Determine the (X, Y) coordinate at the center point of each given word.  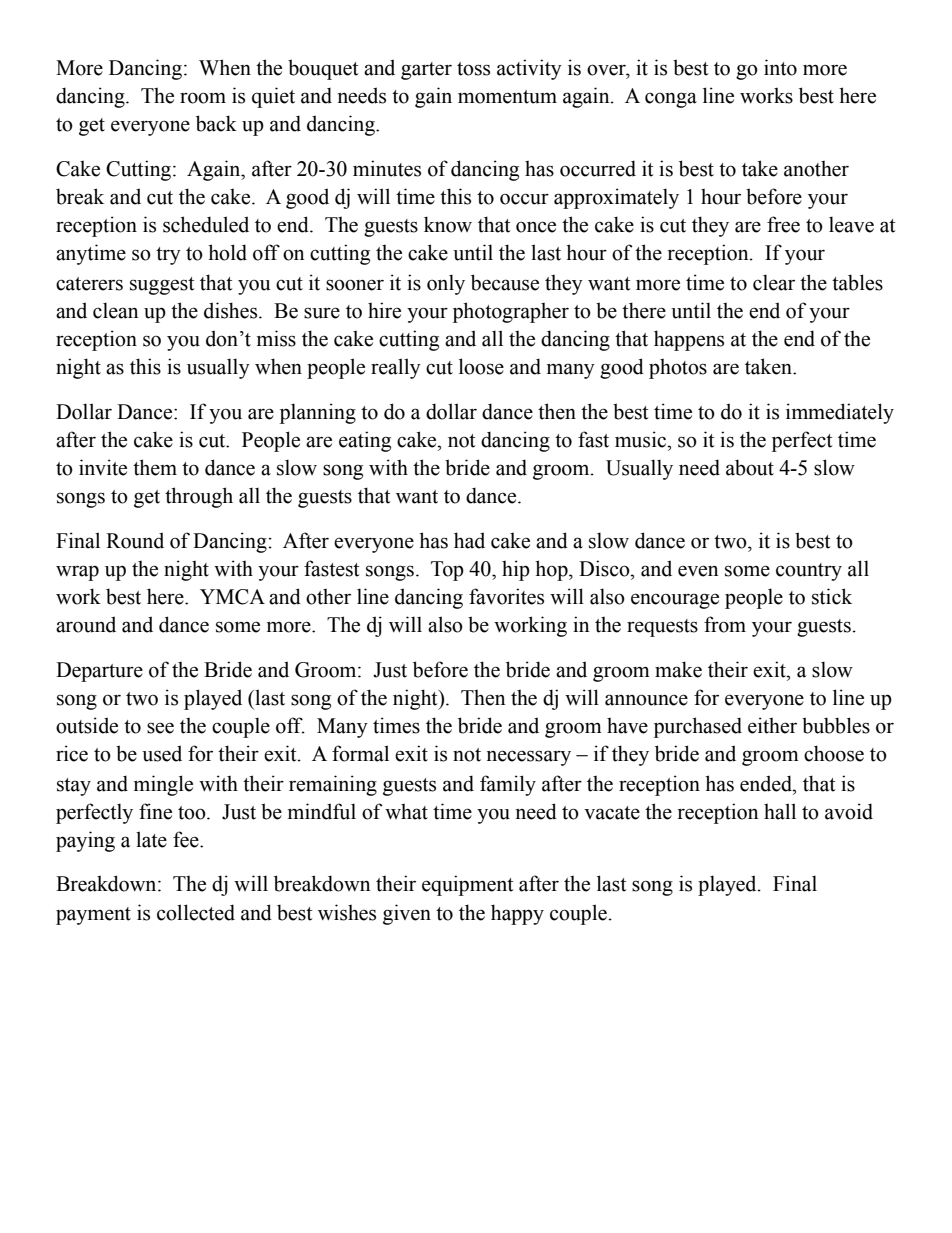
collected (196, 912)
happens (689, 340)
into (780, 67)
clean (116, 310)
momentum (507, 97)
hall (780, 811)
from (725, 624)
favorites (506, 596)
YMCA (232, 597)
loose (481, 366)
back (216, 123)
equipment (467, 885)
